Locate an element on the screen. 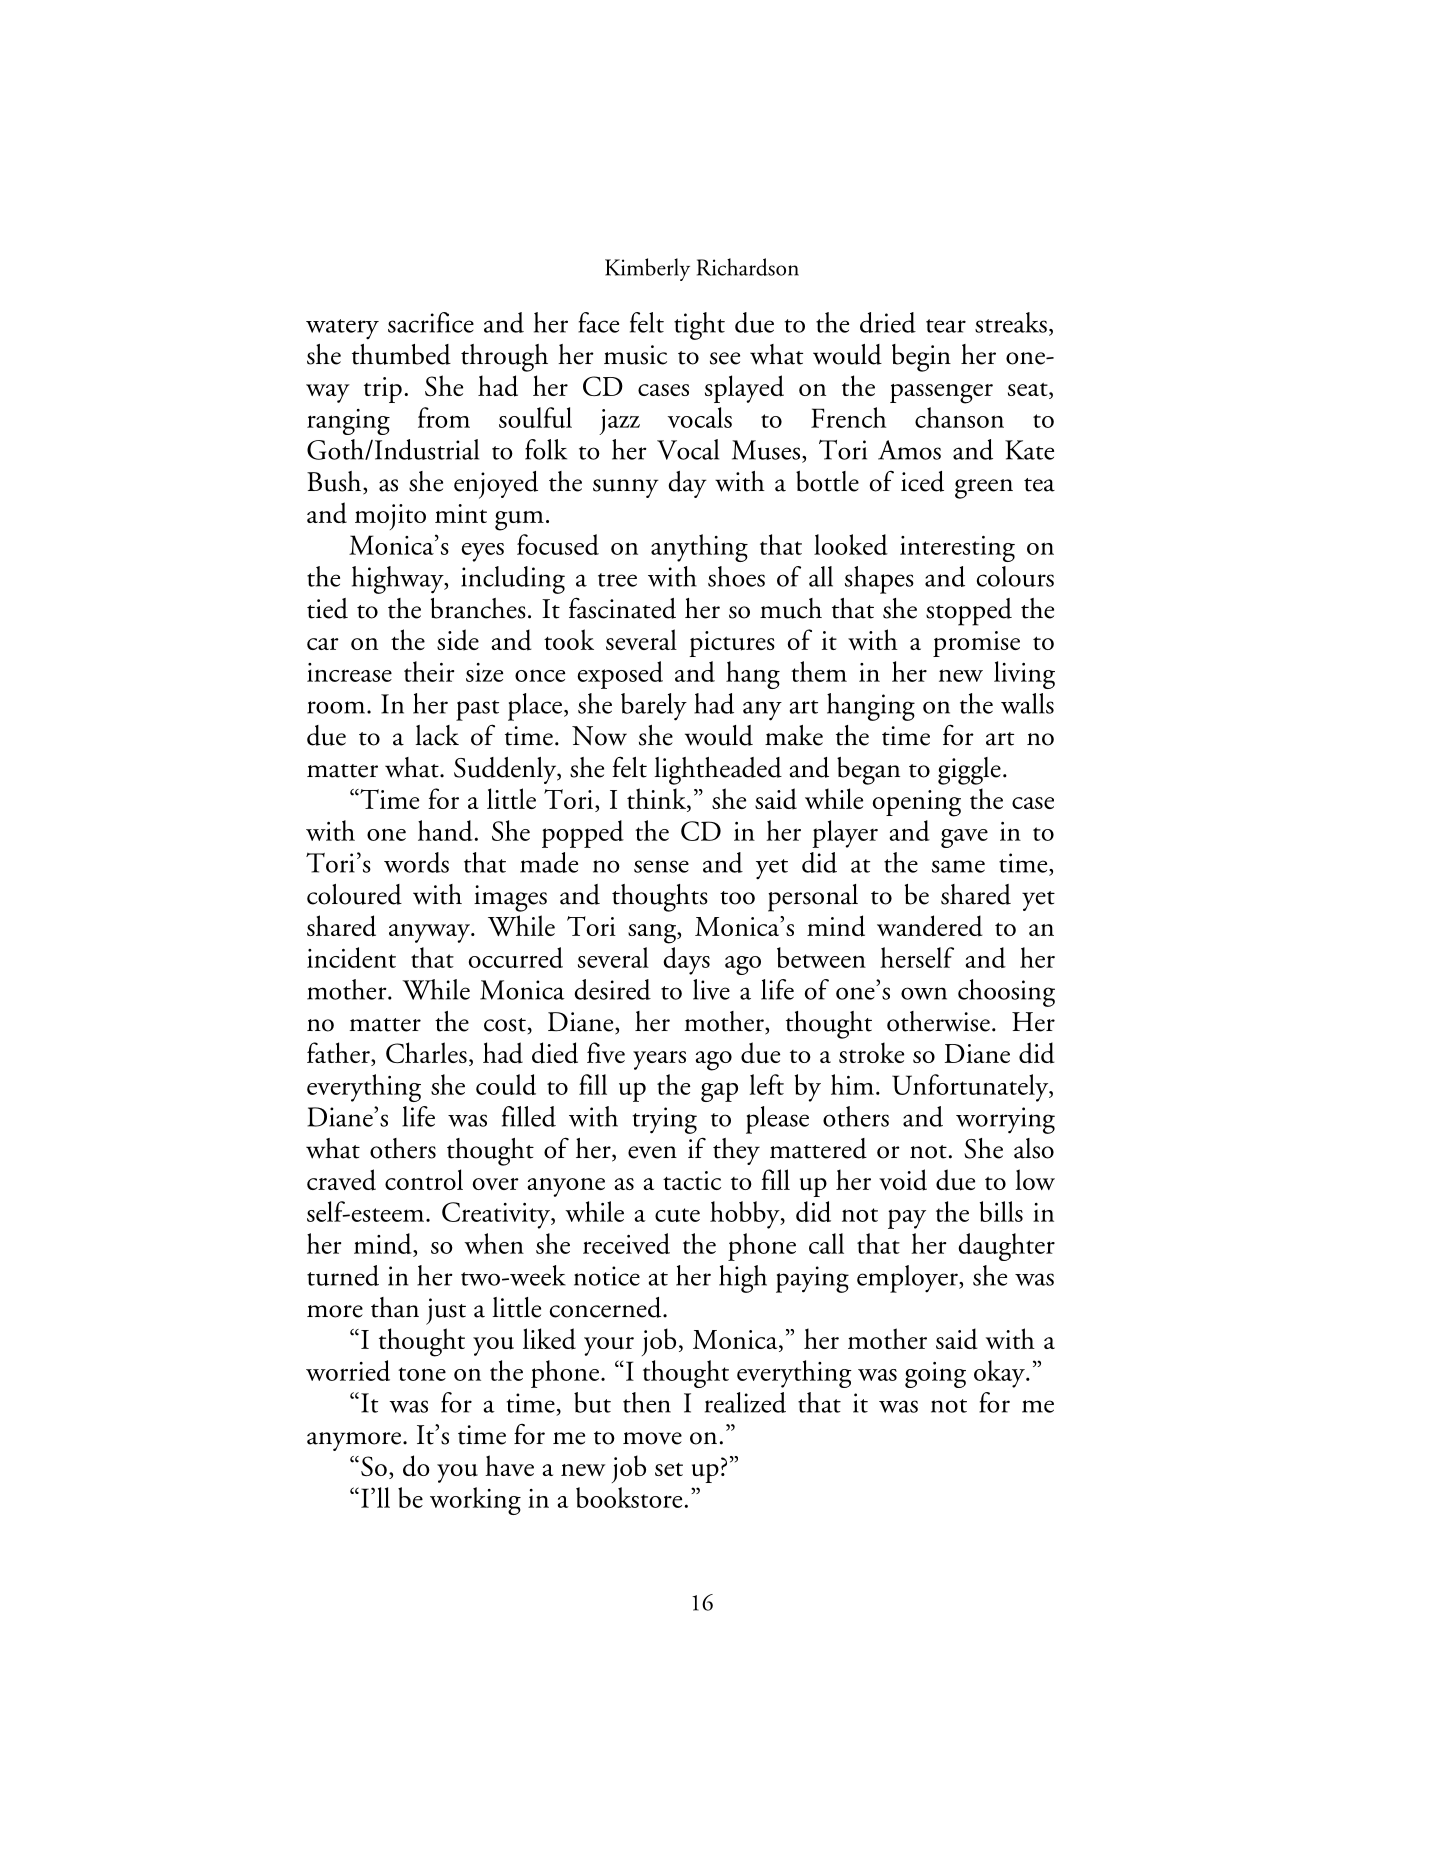 This screenshot has height=1872, width=1446. same is located at coordinates (958, 866).
